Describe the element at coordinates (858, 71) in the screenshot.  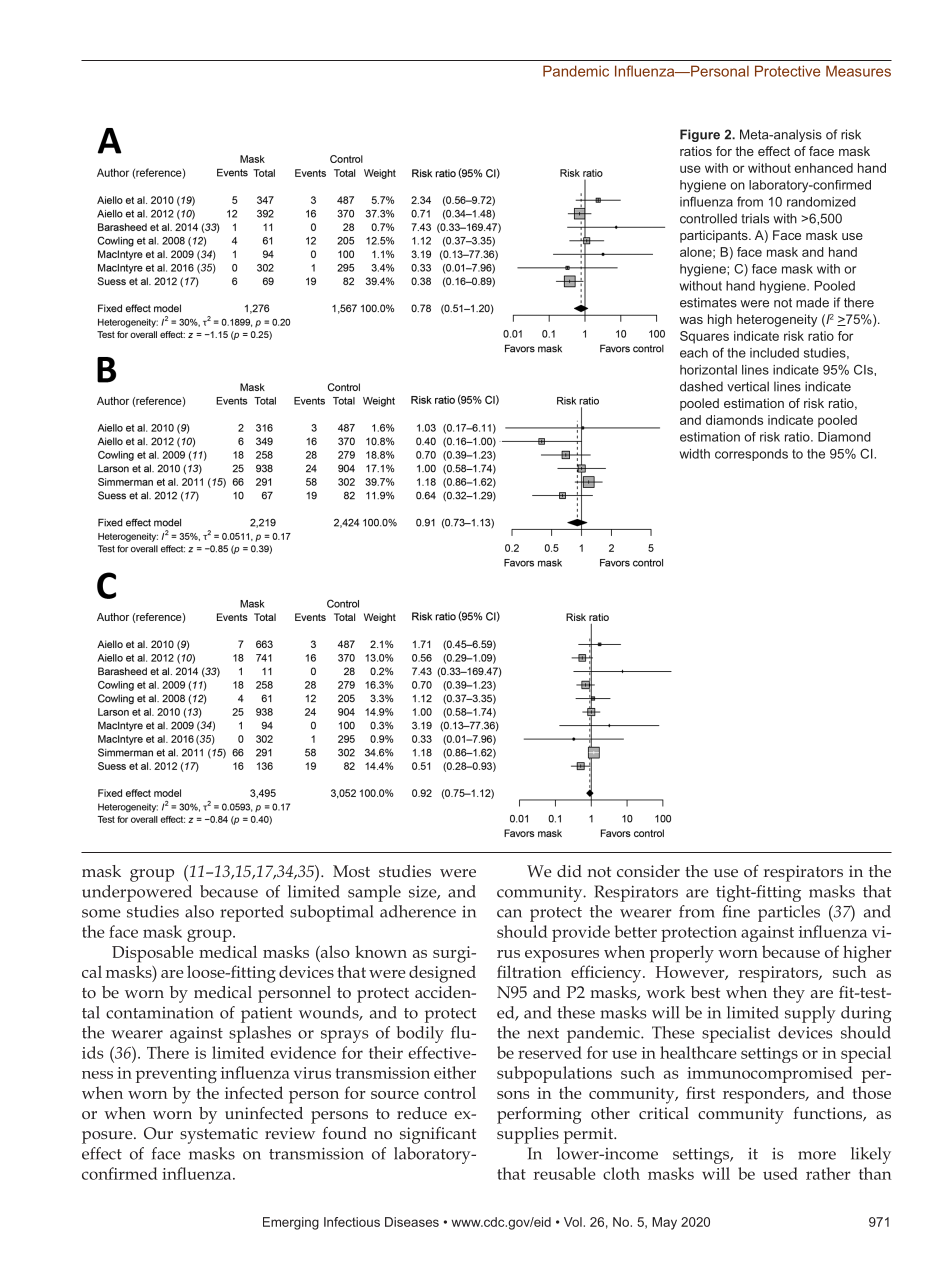
I see `Measures` at that location.
